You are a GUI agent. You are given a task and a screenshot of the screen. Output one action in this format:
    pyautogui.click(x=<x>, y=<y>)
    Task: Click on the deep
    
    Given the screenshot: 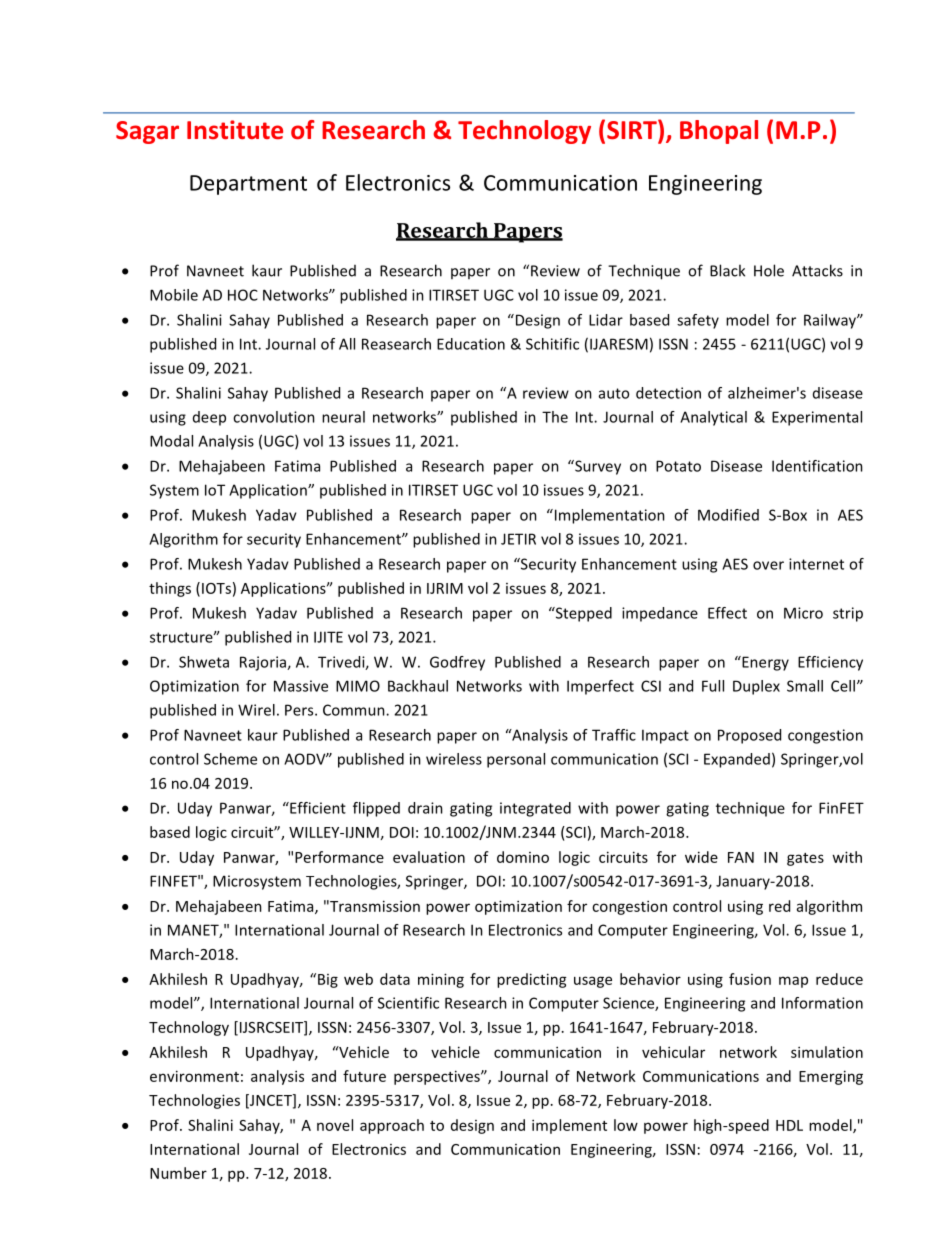 What is the action you would take?
    pyautogui.click(x=209, y=418)
